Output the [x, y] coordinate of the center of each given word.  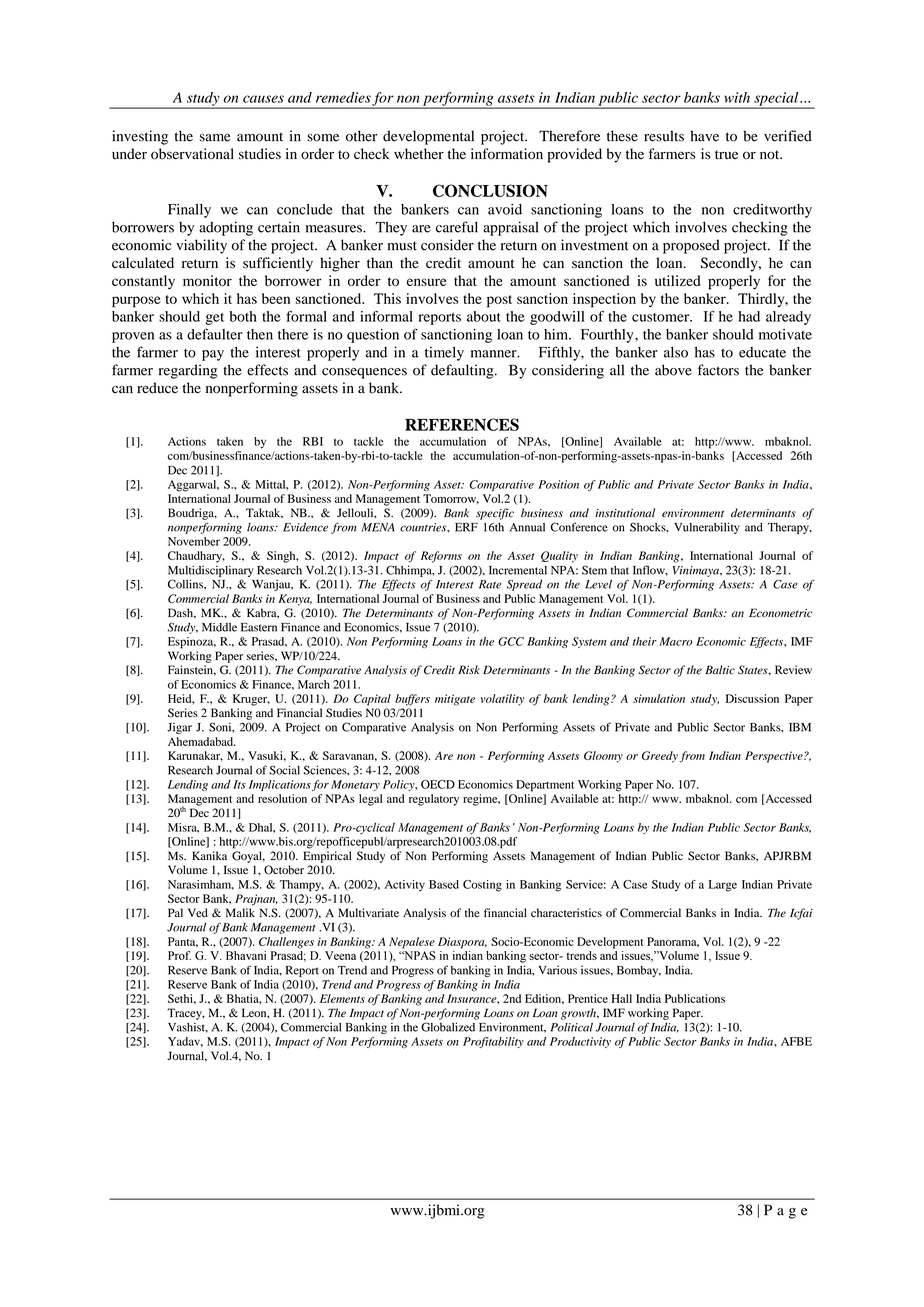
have [704, 136]
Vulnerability [707, 528]
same [215, 138]
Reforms [441, 557]
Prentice [588, 998]
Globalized [448, 1027]
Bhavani [246, 955]
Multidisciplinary [210, 571]
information [507, 154]
